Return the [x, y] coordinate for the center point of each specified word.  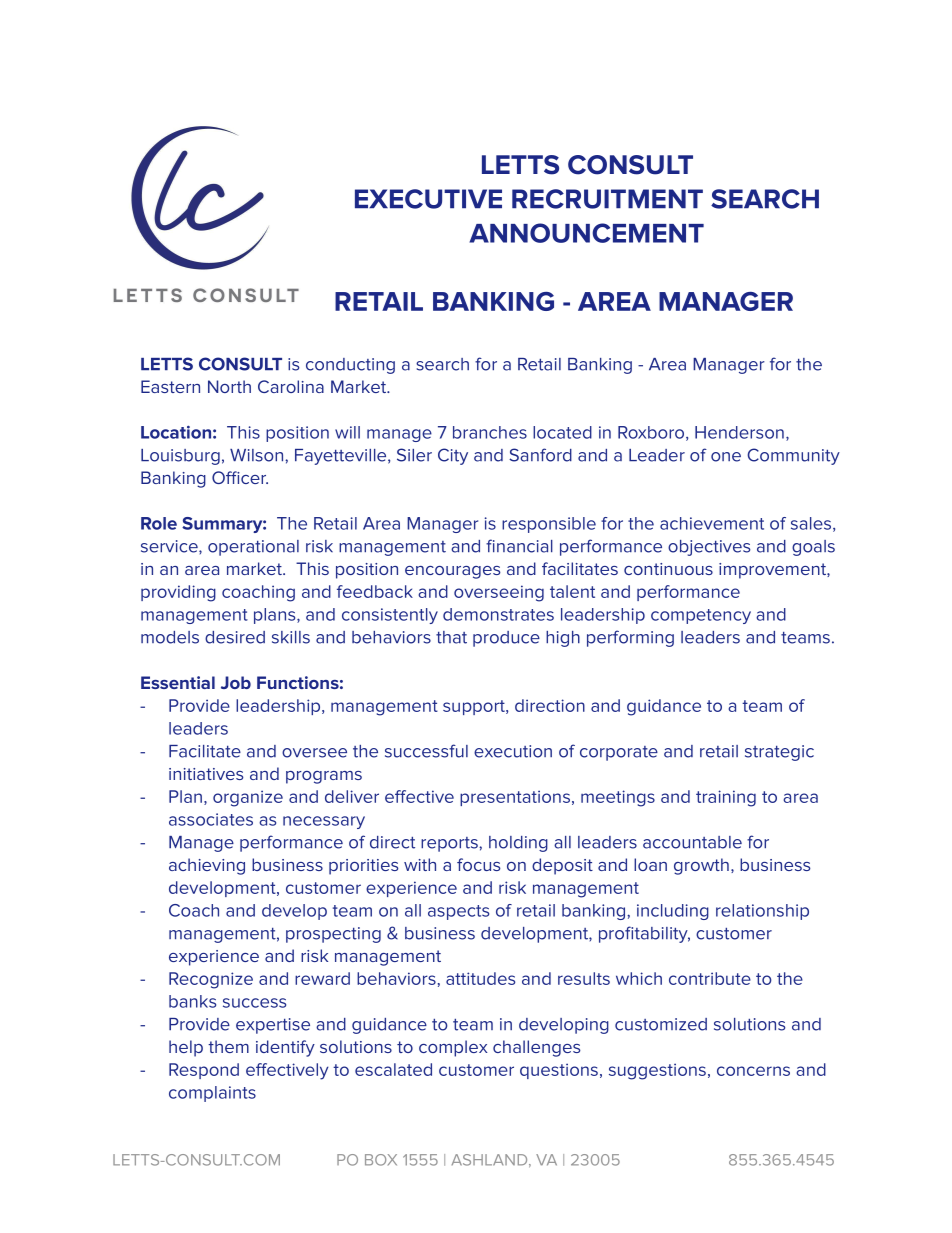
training [726, 798]
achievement [712, 523]
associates [211, 819]
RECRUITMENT [607, 199]
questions [559, 1071]
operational [253, 548]
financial [519, 546]
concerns [753, 1071]
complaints [212, 1094]
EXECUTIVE [428, 199]
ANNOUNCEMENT [586, 233]
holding [518, 844]
